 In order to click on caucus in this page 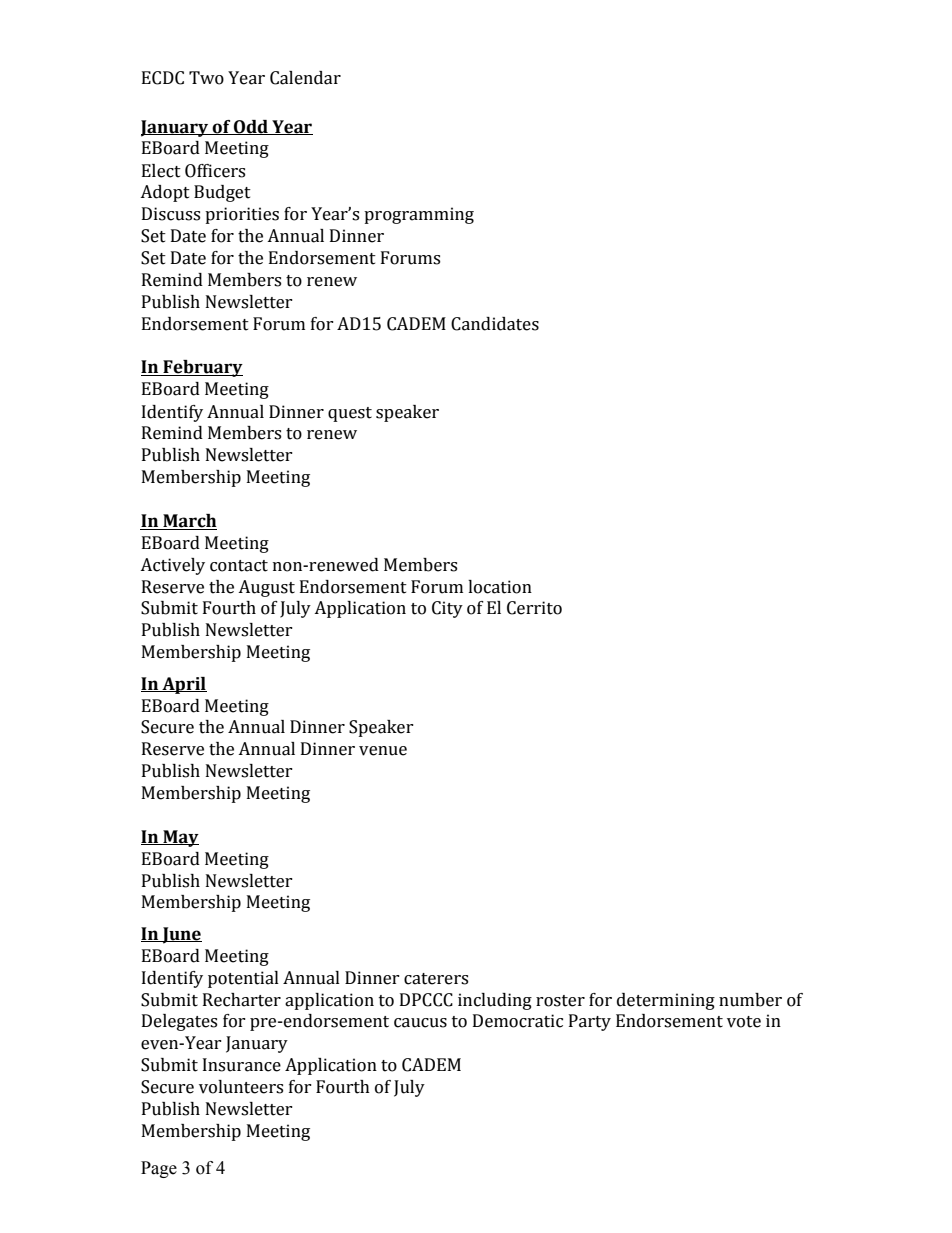, I will do `click(420, 1023)`.
